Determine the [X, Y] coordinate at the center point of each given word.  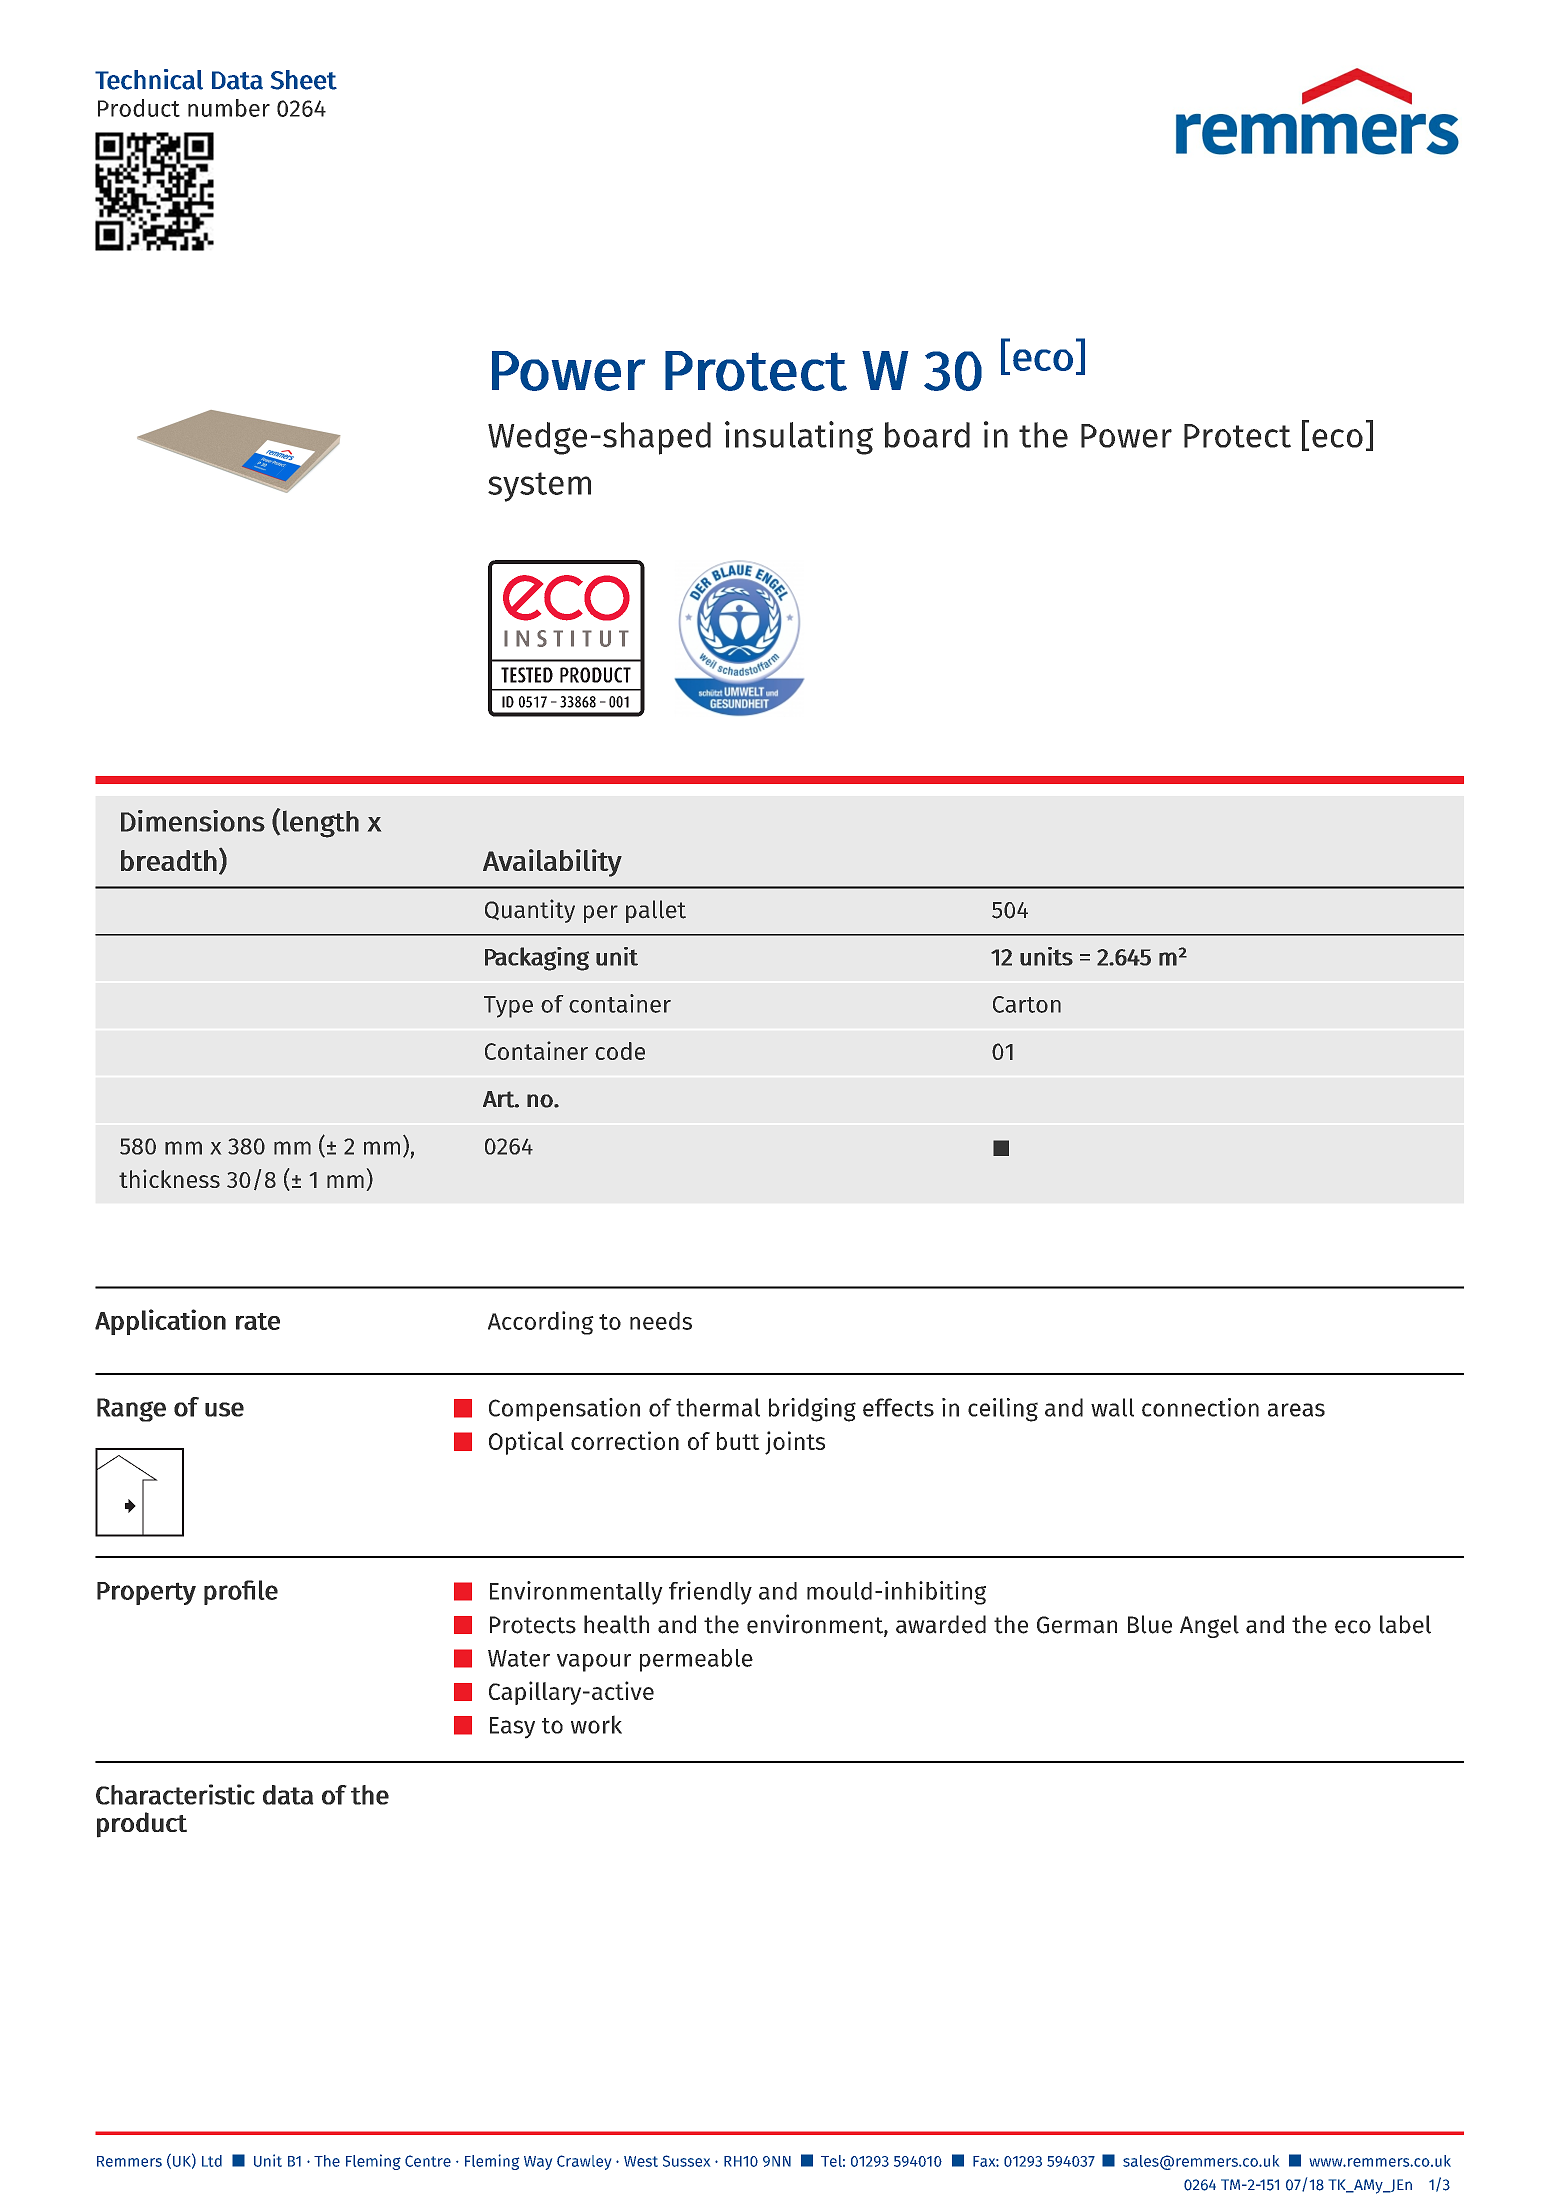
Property [146, 1593]
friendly [710, 1593]
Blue [1150, 1624]
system [539, 487]
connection [1200, 1407]
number [229, 108]
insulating [799, 438]
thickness [169, 1178]
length [321, 824]
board [927, 435]
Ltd [212, 2161]
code [620, 1051]
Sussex [686, 2161]
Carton [1027, 1004]
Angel [1209, 1626]
